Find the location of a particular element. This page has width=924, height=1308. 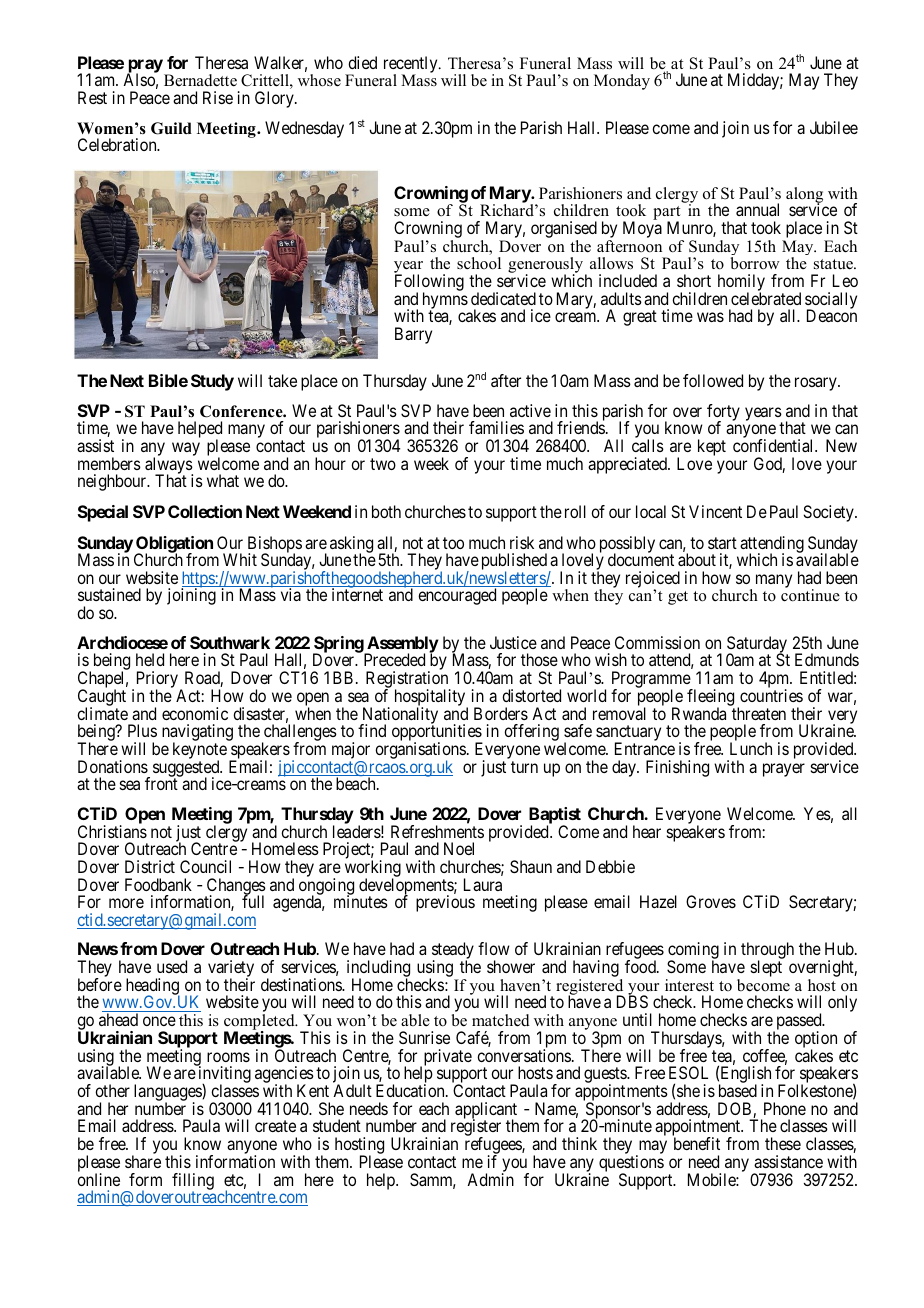

always is located at coordinates (169, 467).
